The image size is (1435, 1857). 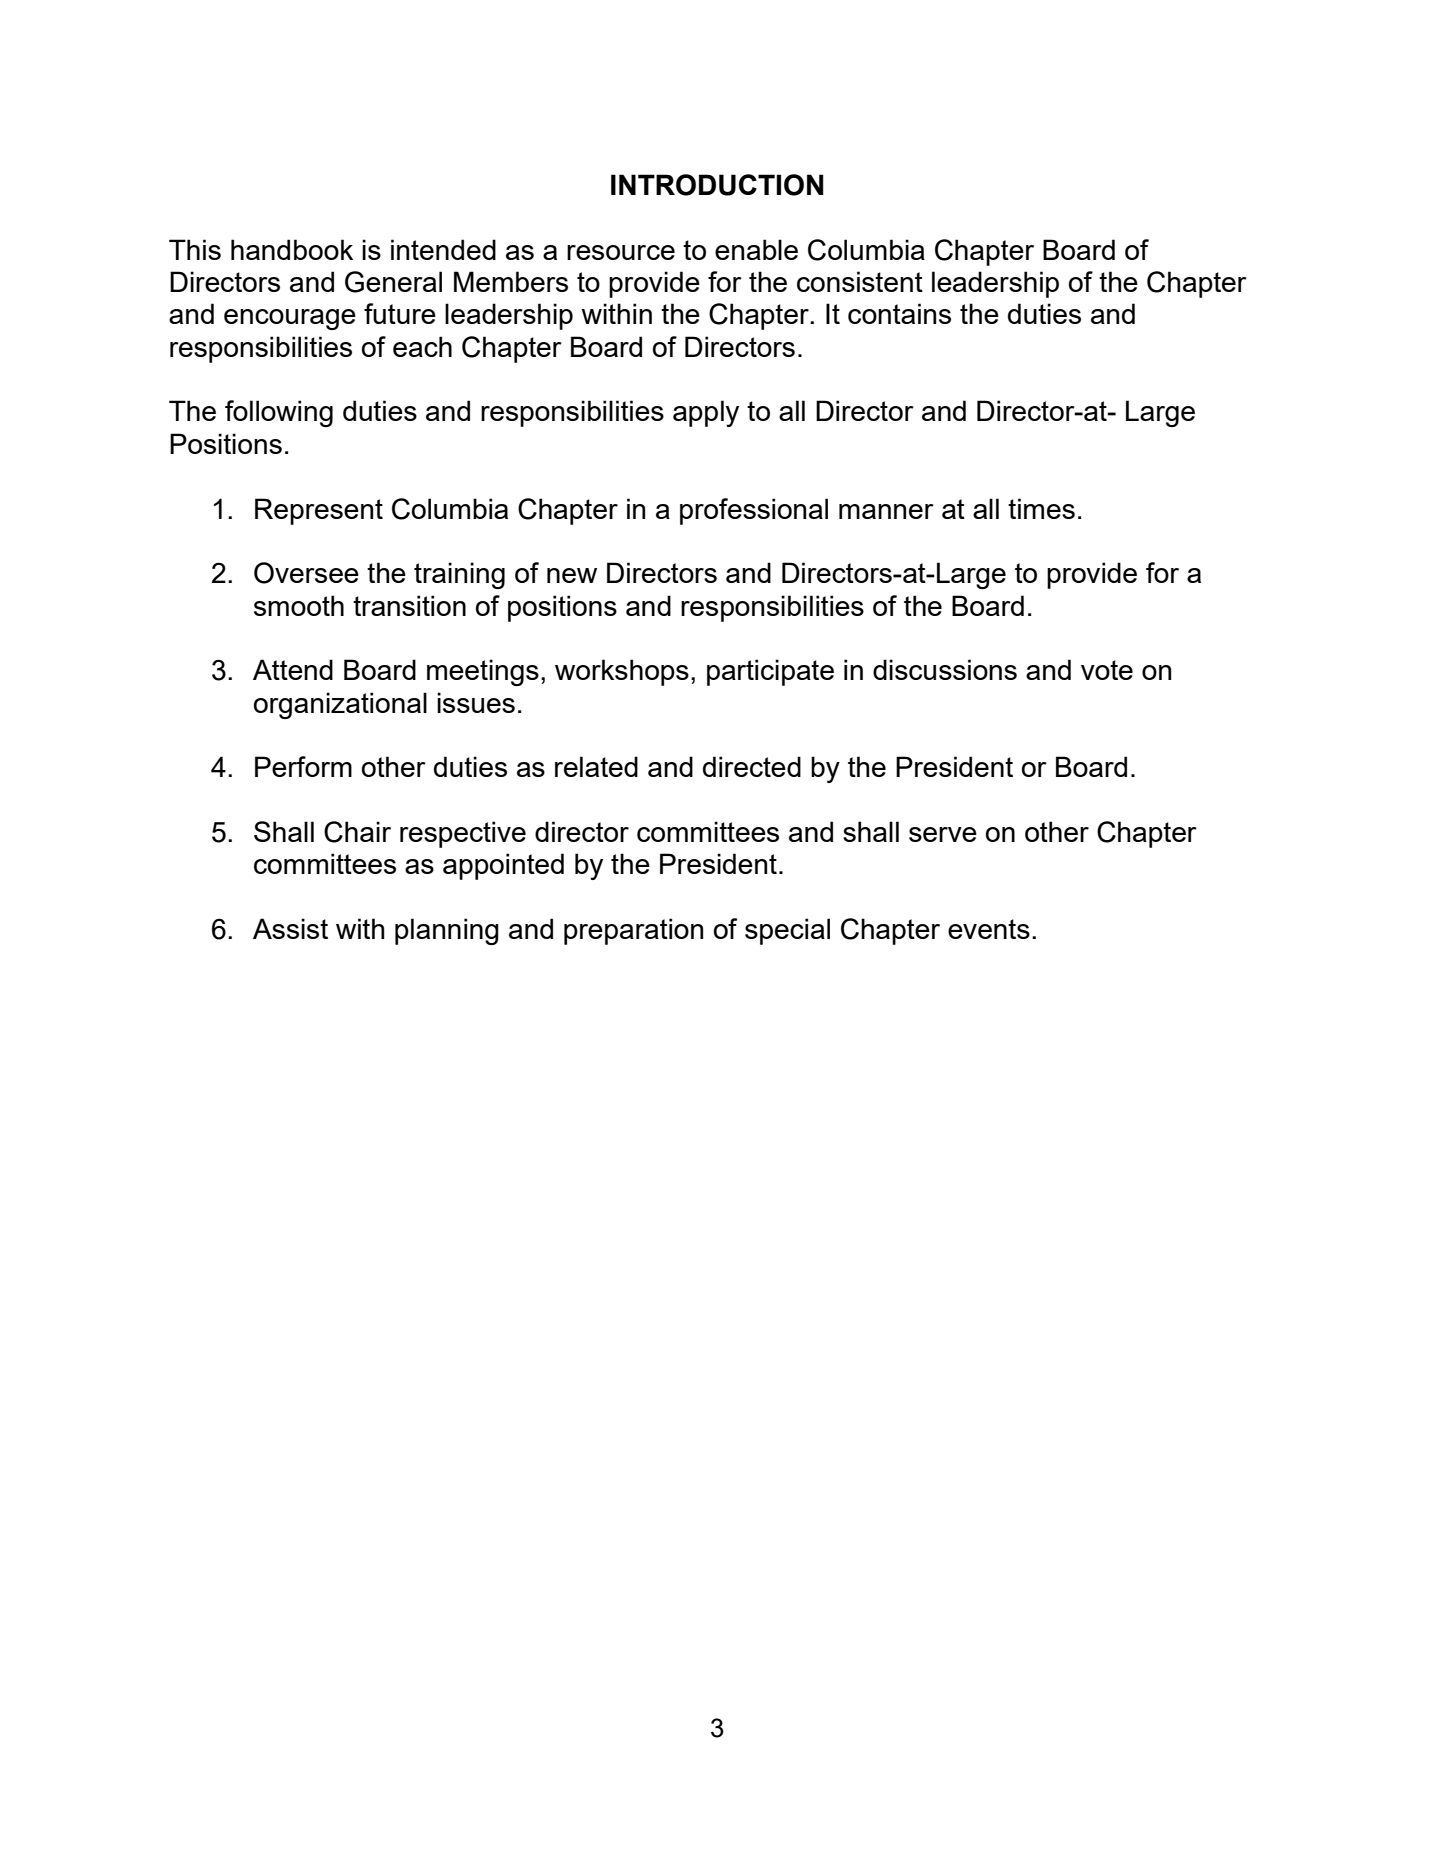 What do you see at coordinates (1041, 508) in the screenshot?
I see `times` at bounding box center [1041, 508].
